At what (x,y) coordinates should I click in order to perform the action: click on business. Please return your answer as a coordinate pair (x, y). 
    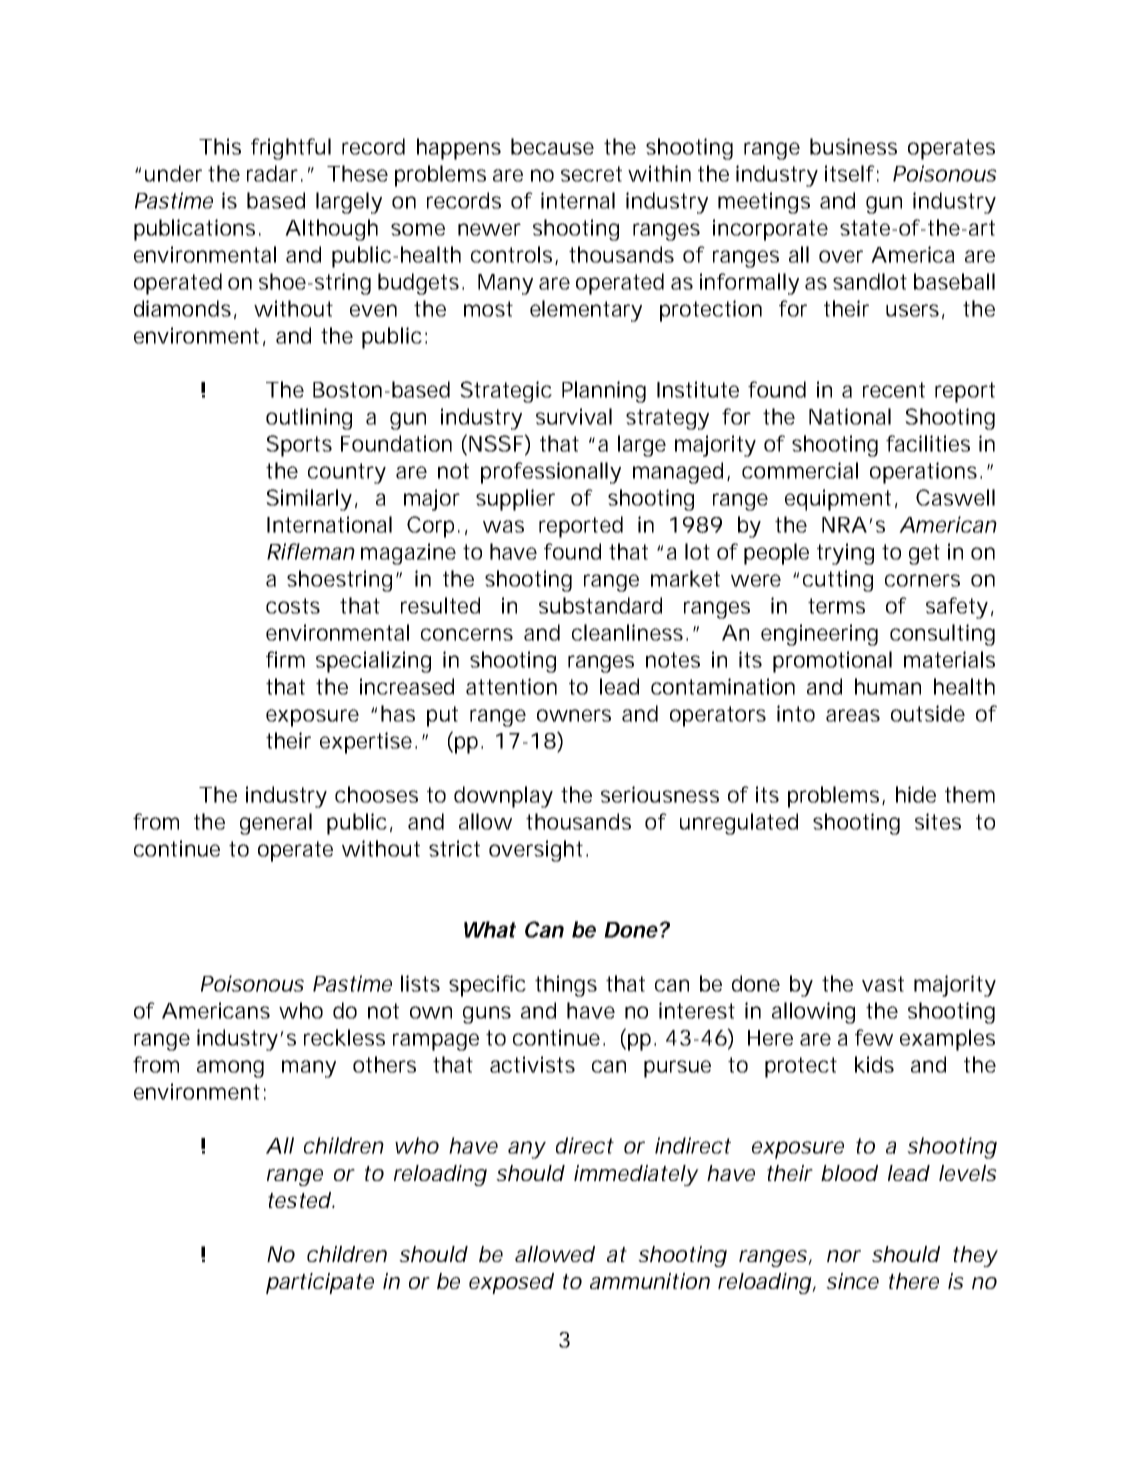
    Looking at the image, I should click on (853, 146).
